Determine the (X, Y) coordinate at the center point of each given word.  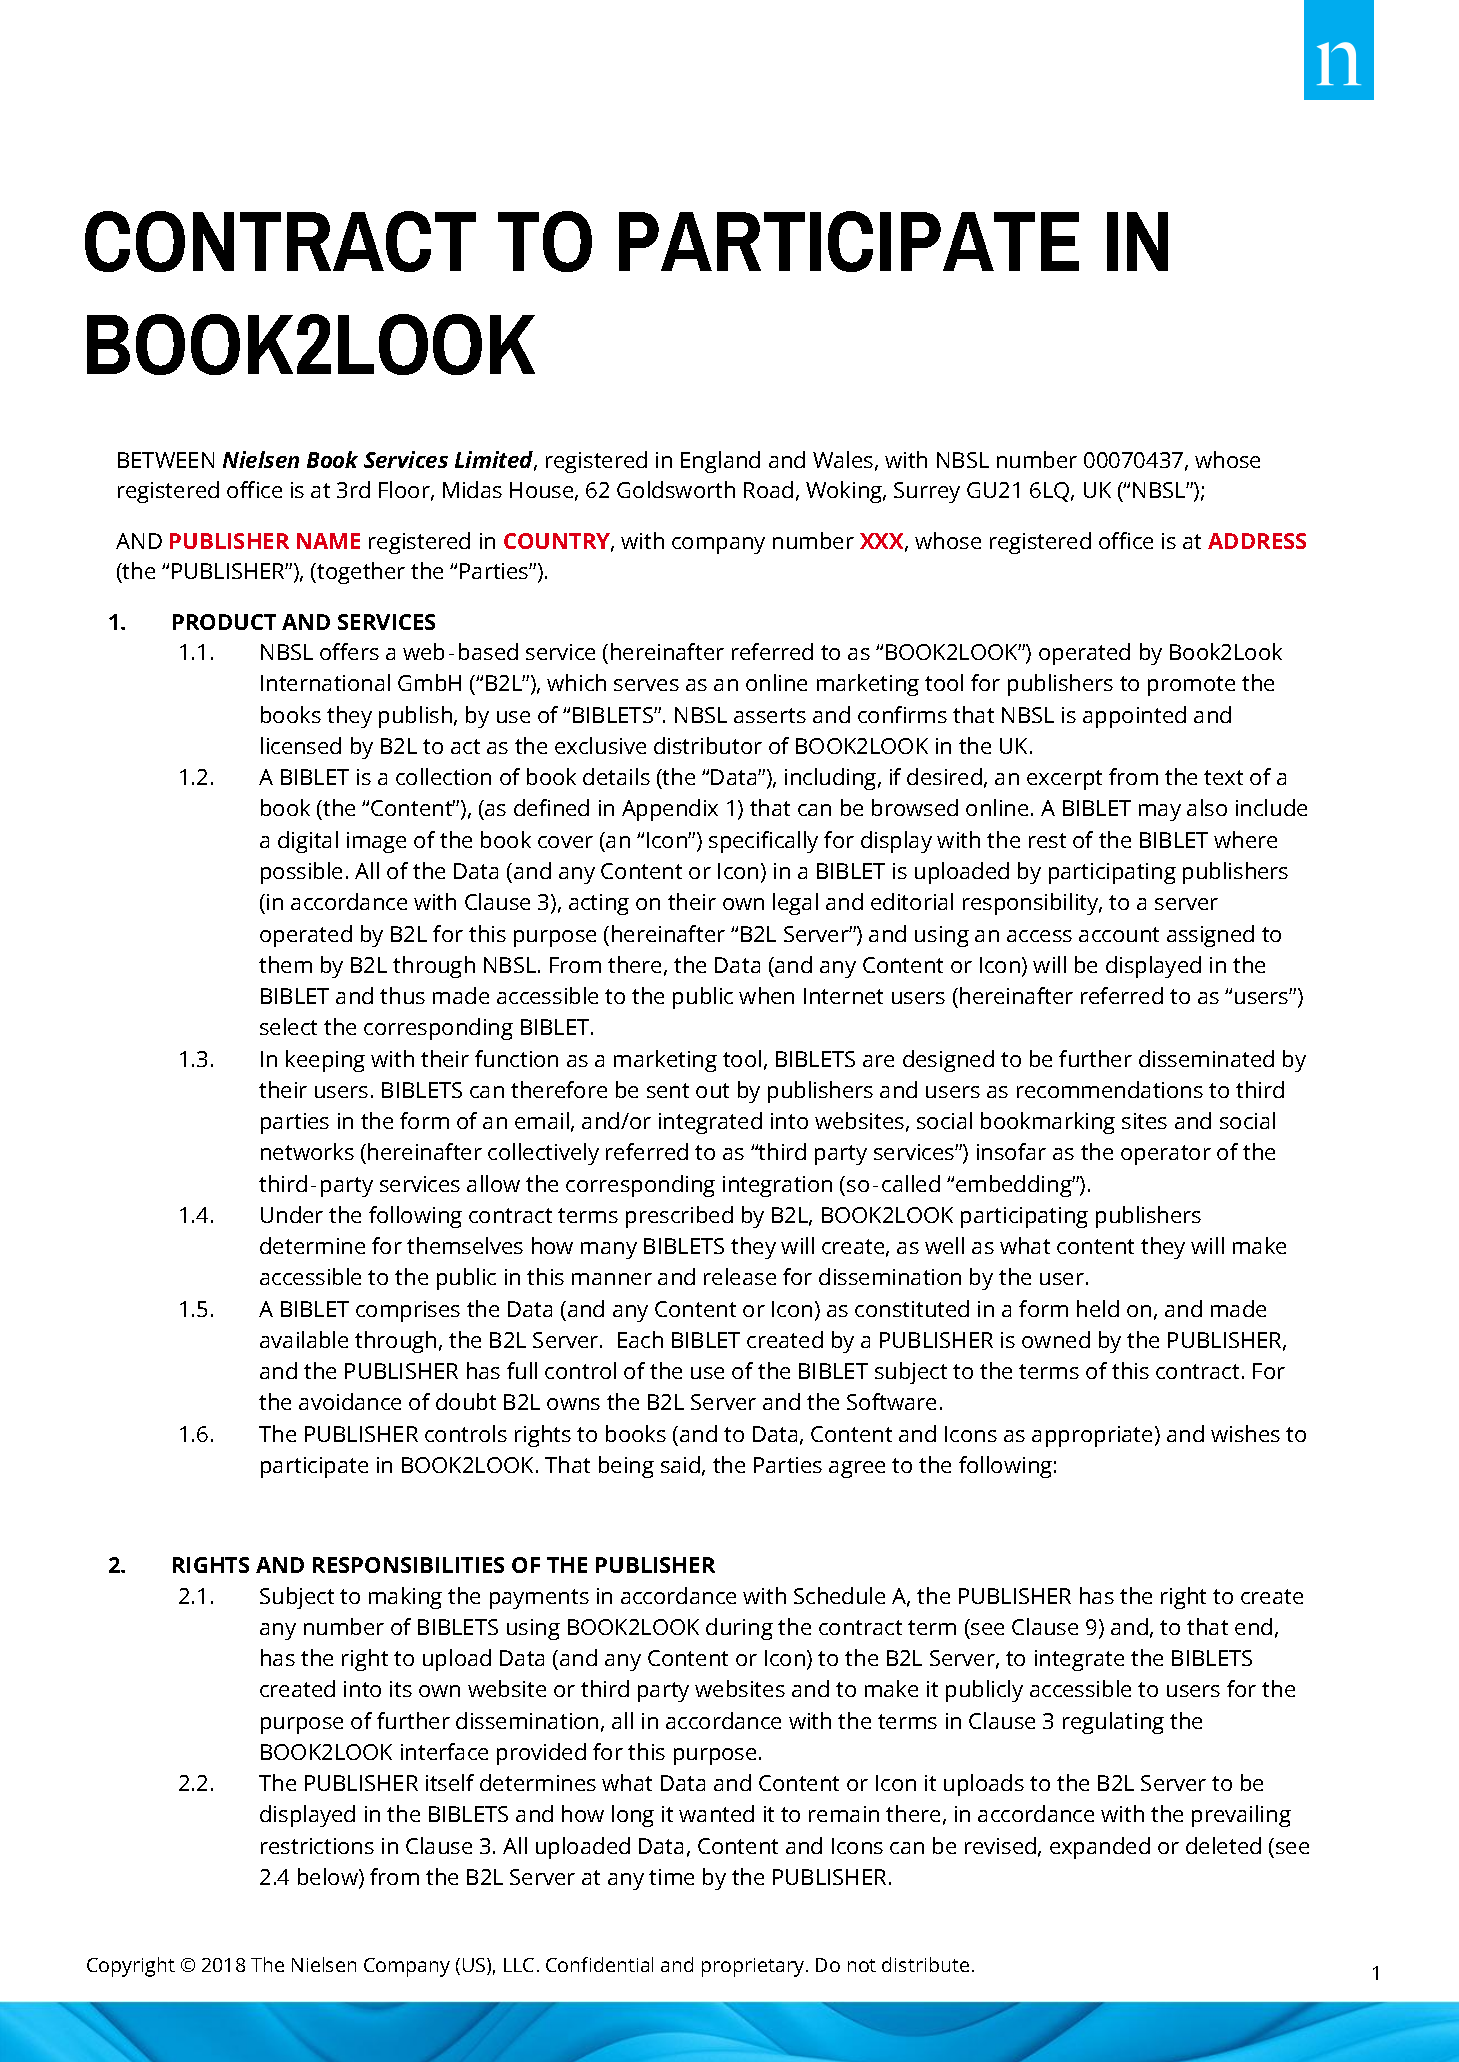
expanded (1100, 1848)
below (329, 1878)
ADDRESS (1257, 541)
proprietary (754, 1967)
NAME (328, 541)
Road (768, 489)
